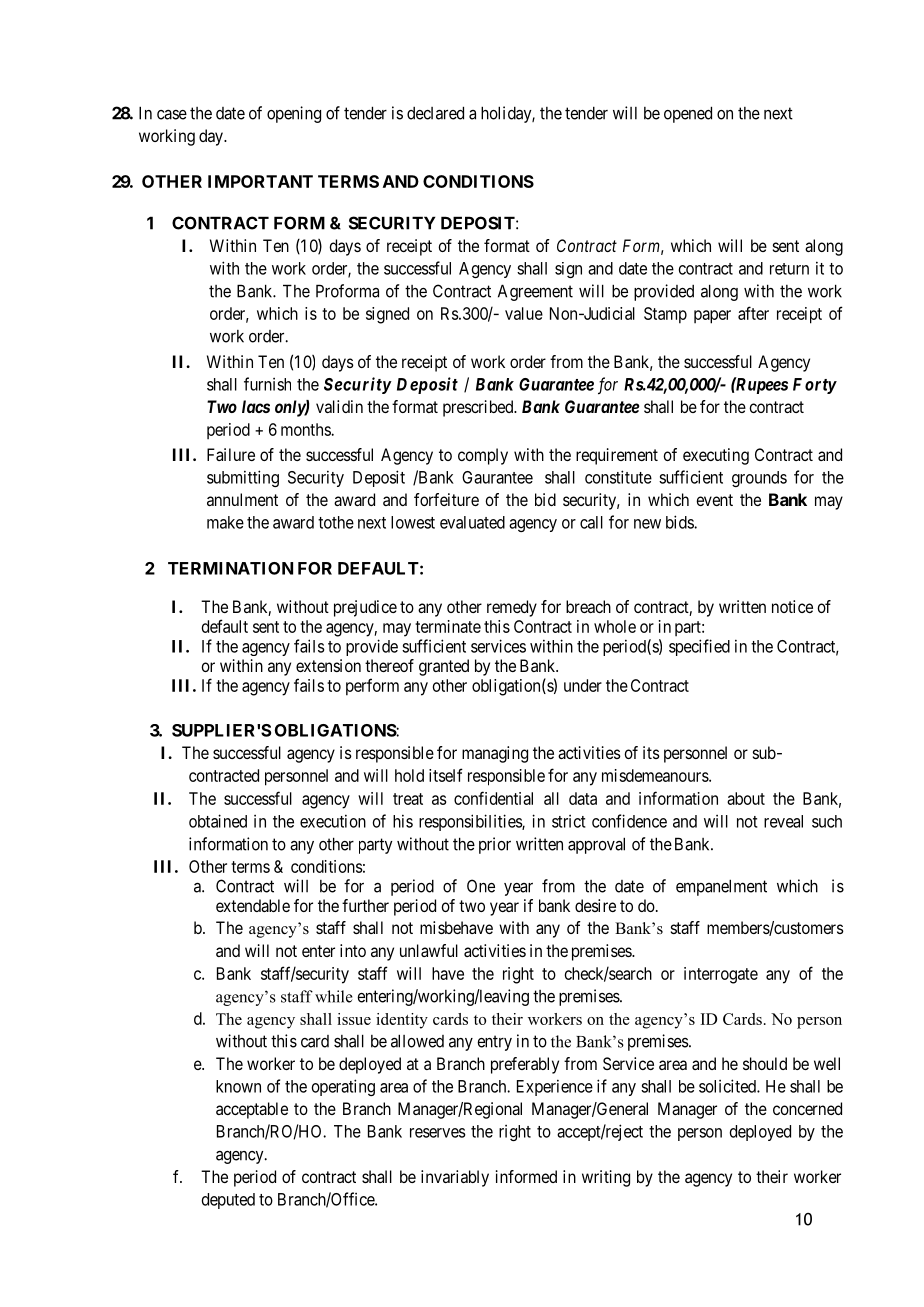 The height and width of the screenshot is (1307, 924). What do you see at coordinates (260, 181) in the screenshot?
I see `IMPORTANT` at bounding box center [260, 181].
